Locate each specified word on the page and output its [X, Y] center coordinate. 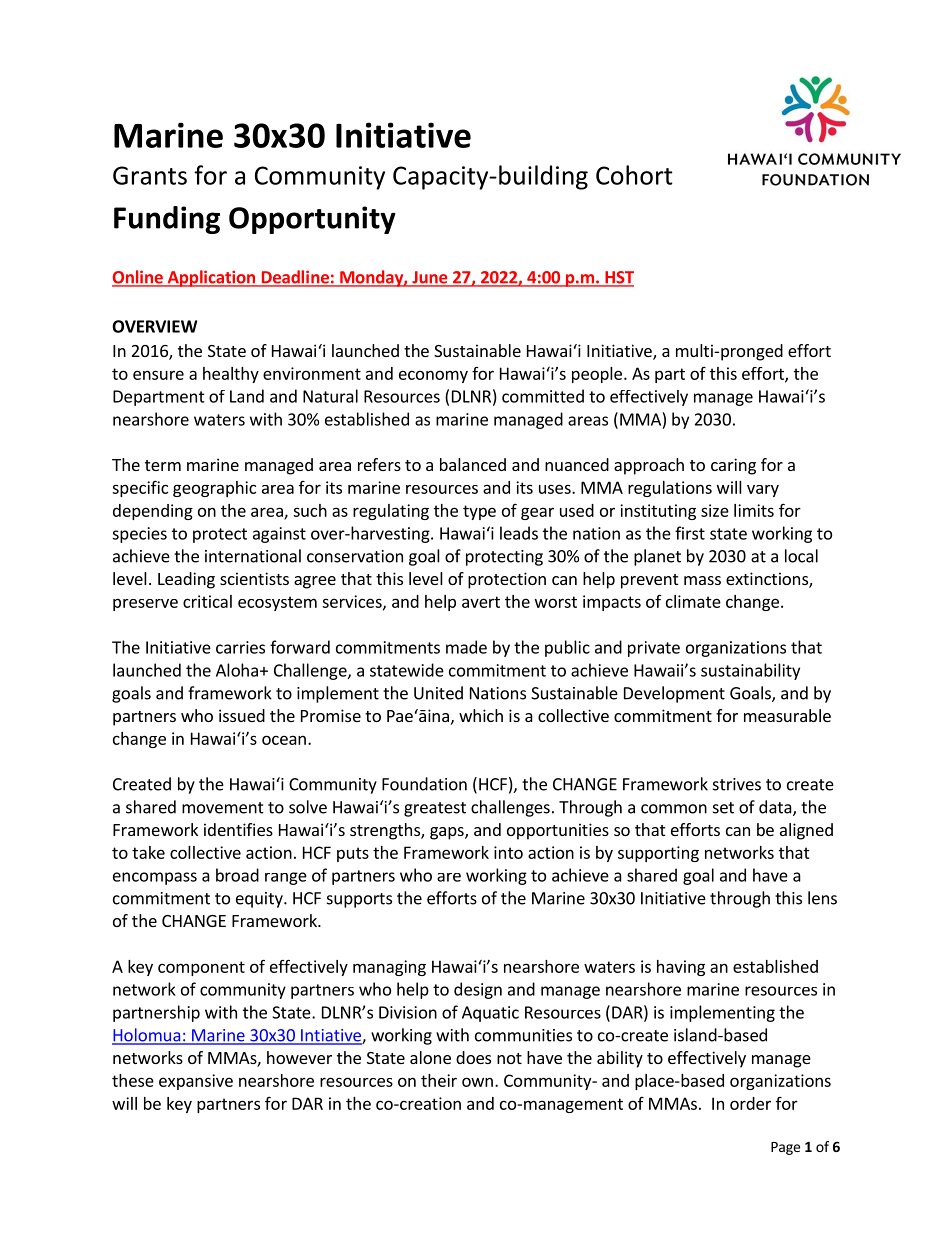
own [477, 1082]
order [750, 1103]
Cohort [634, 175]
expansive [196, 1082]
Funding [167, 220]
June [430, 278]
